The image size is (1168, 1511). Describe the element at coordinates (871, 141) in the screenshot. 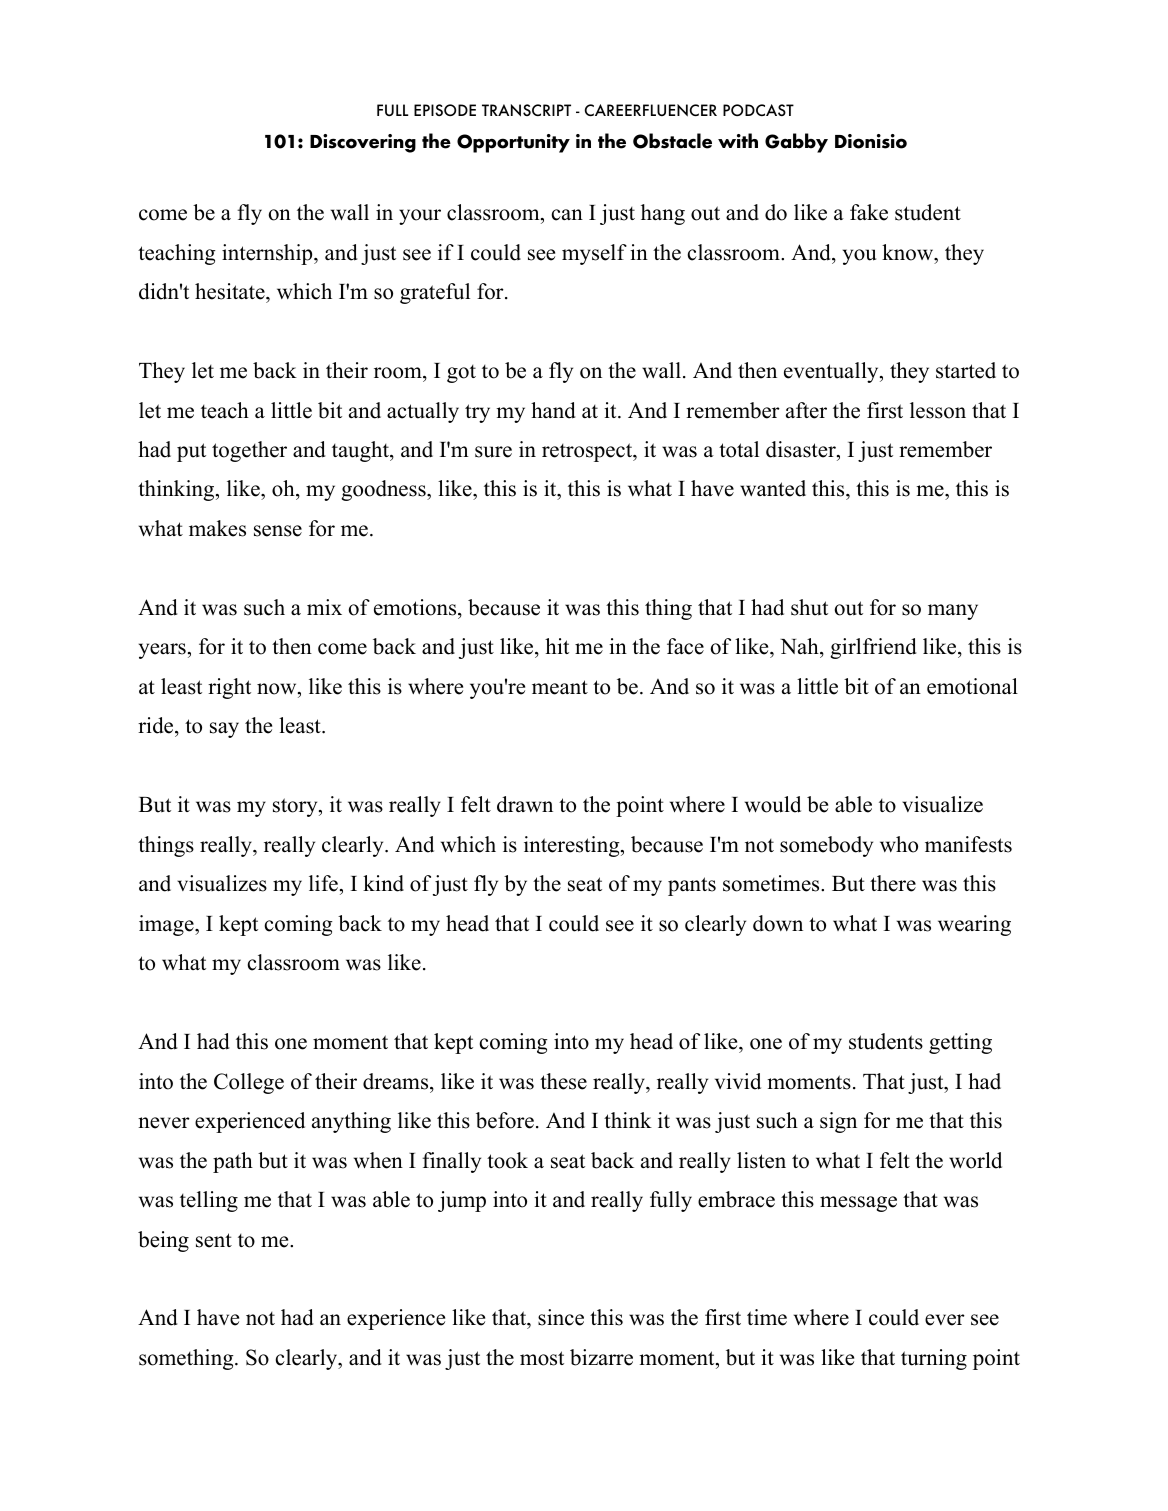

I see `Dionisio` at that location.
